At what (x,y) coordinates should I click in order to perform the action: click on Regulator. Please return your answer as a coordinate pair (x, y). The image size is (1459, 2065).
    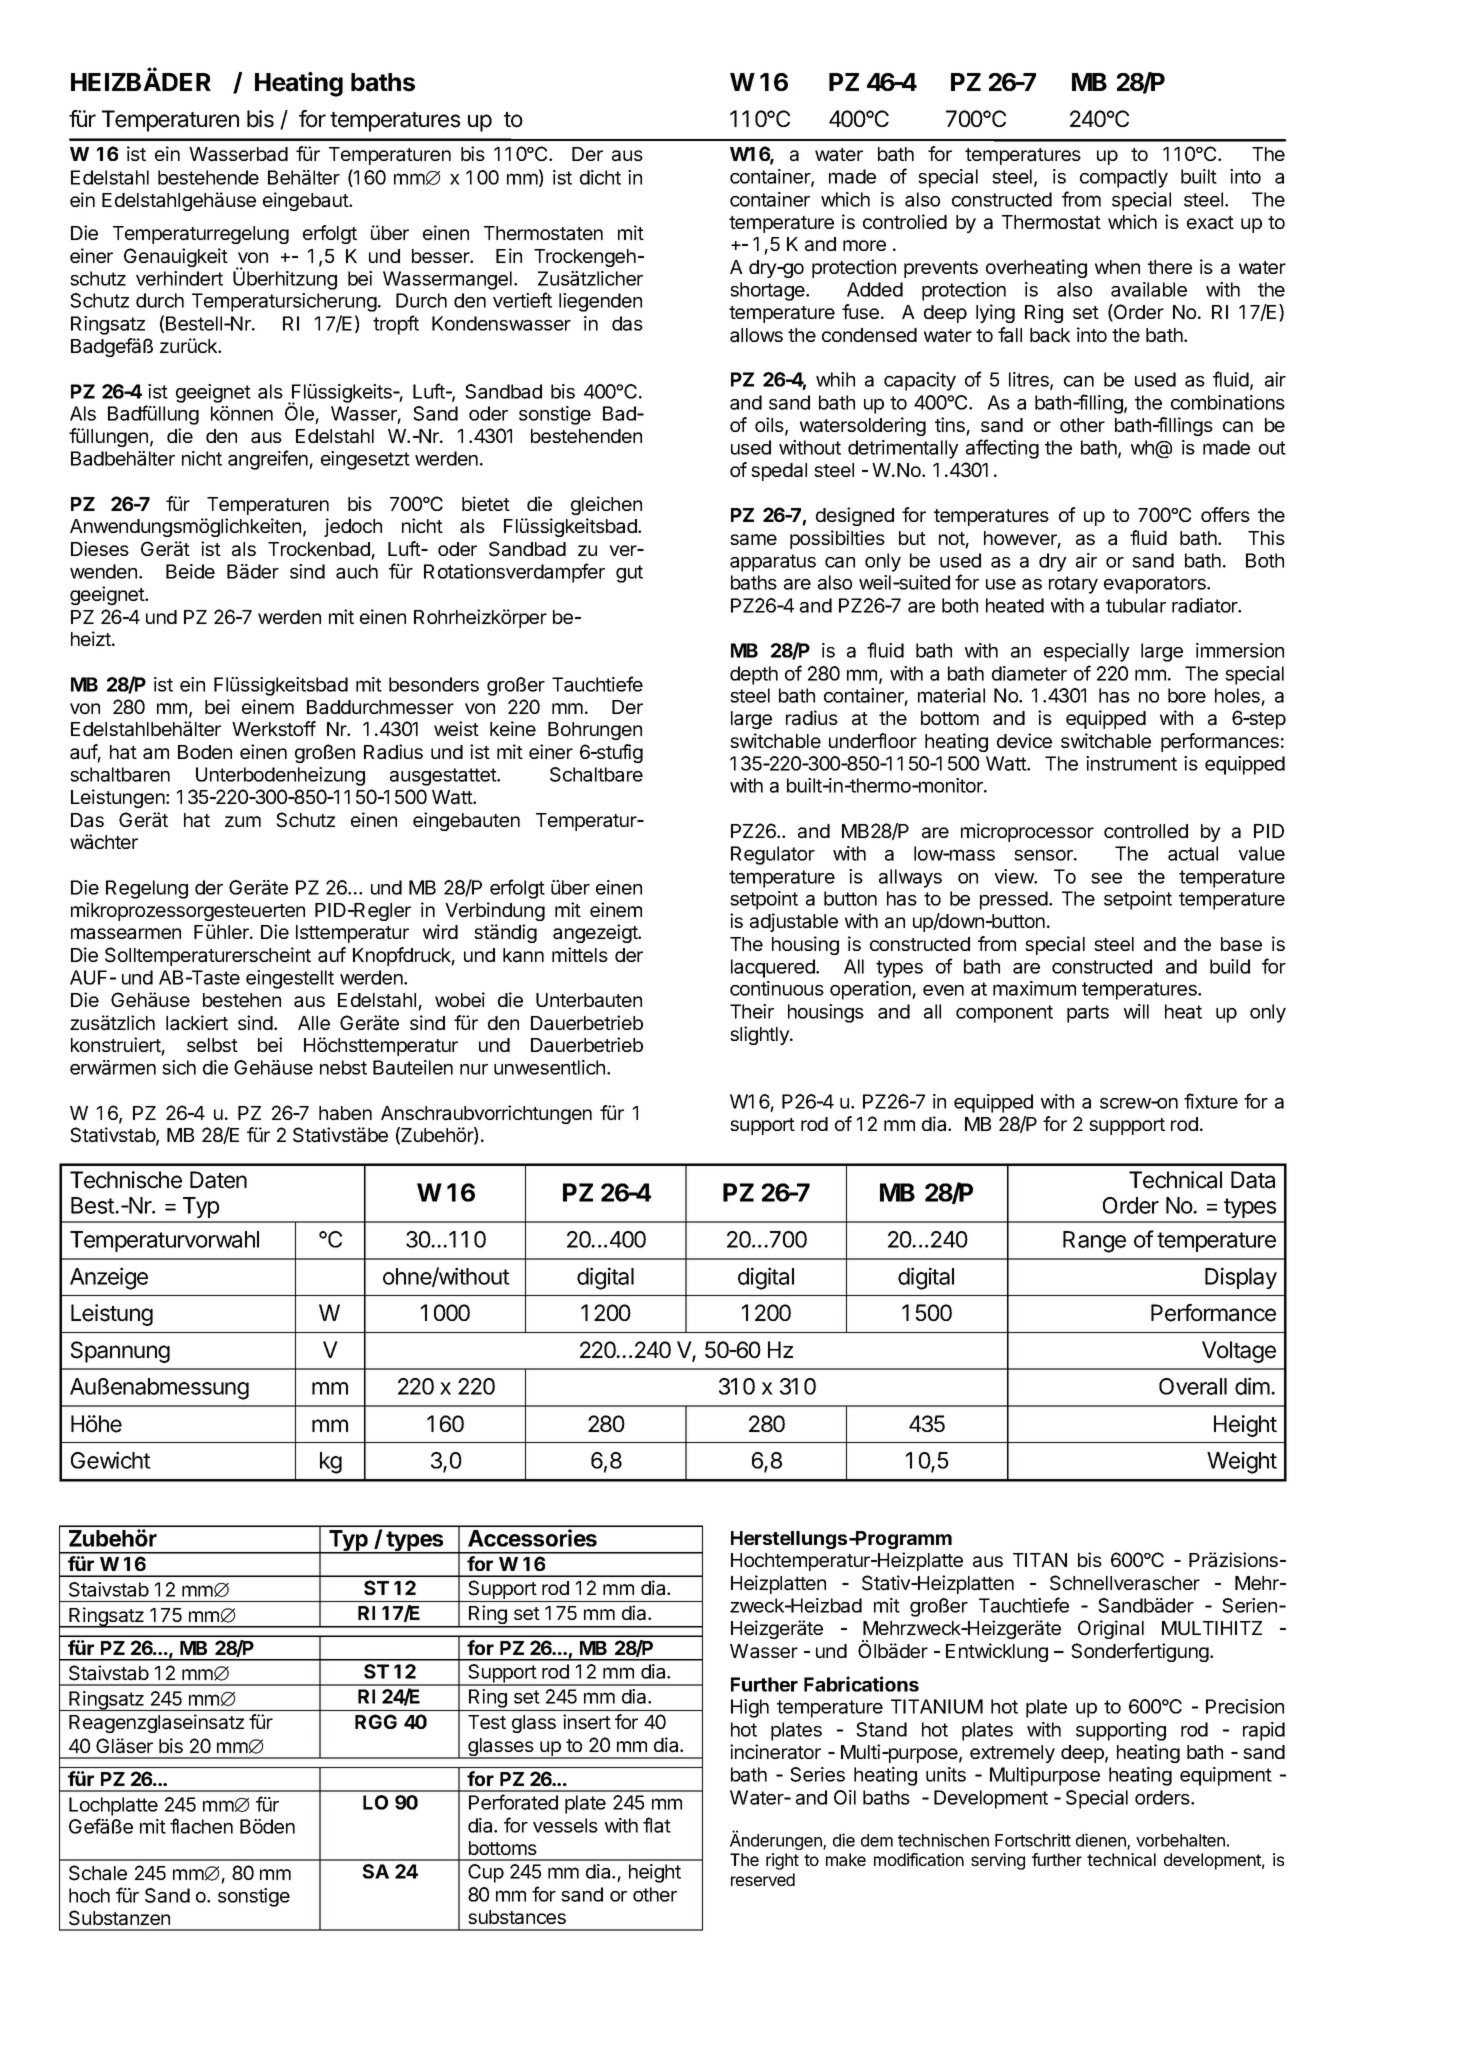
    Looking at the image, I should click on (773, 855).
